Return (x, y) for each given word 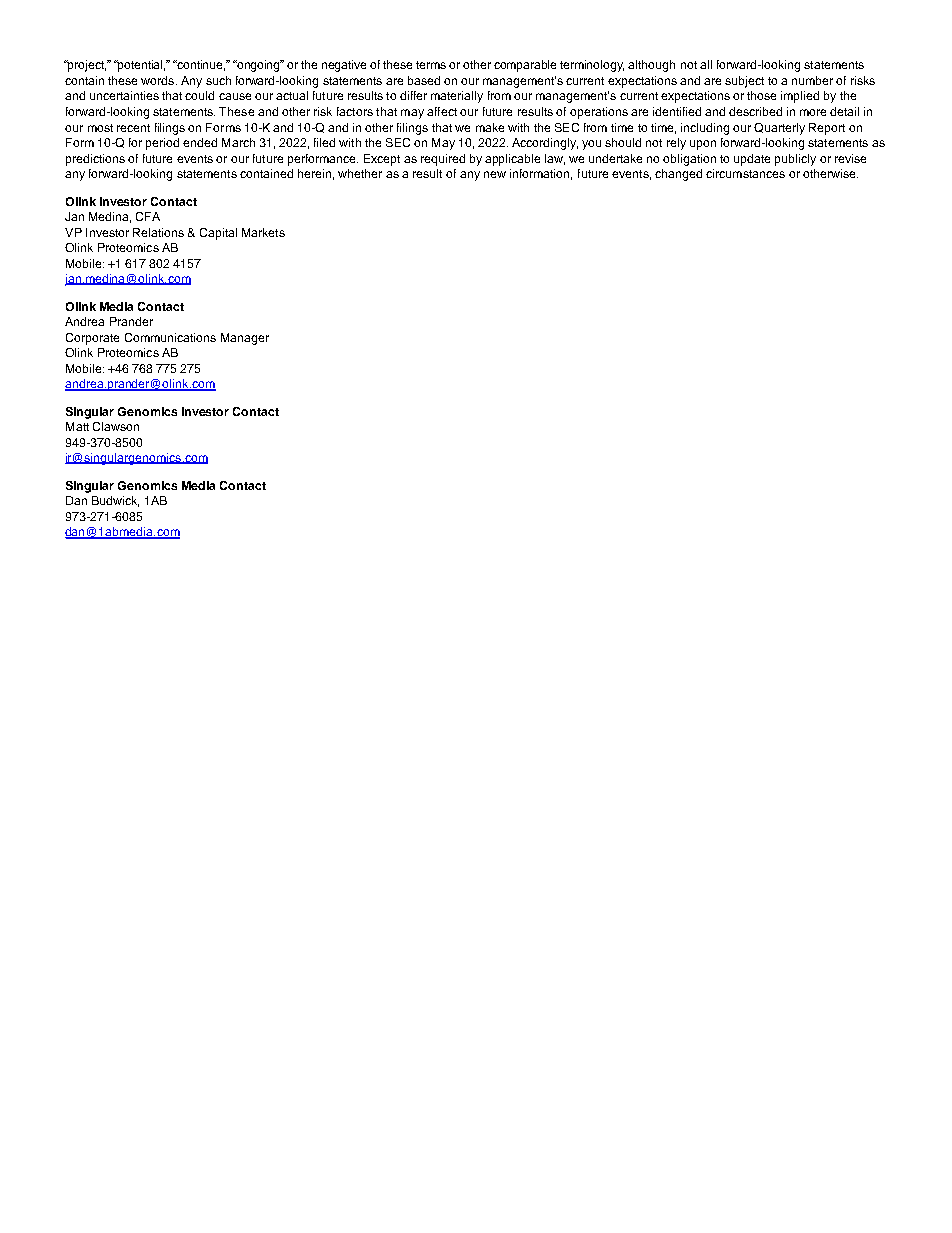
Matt (77, 426)
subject (744, 82)
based (424, 80)
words (159, 80)
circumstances (745, 173)
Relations (158, 232)
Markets (263, 232)
